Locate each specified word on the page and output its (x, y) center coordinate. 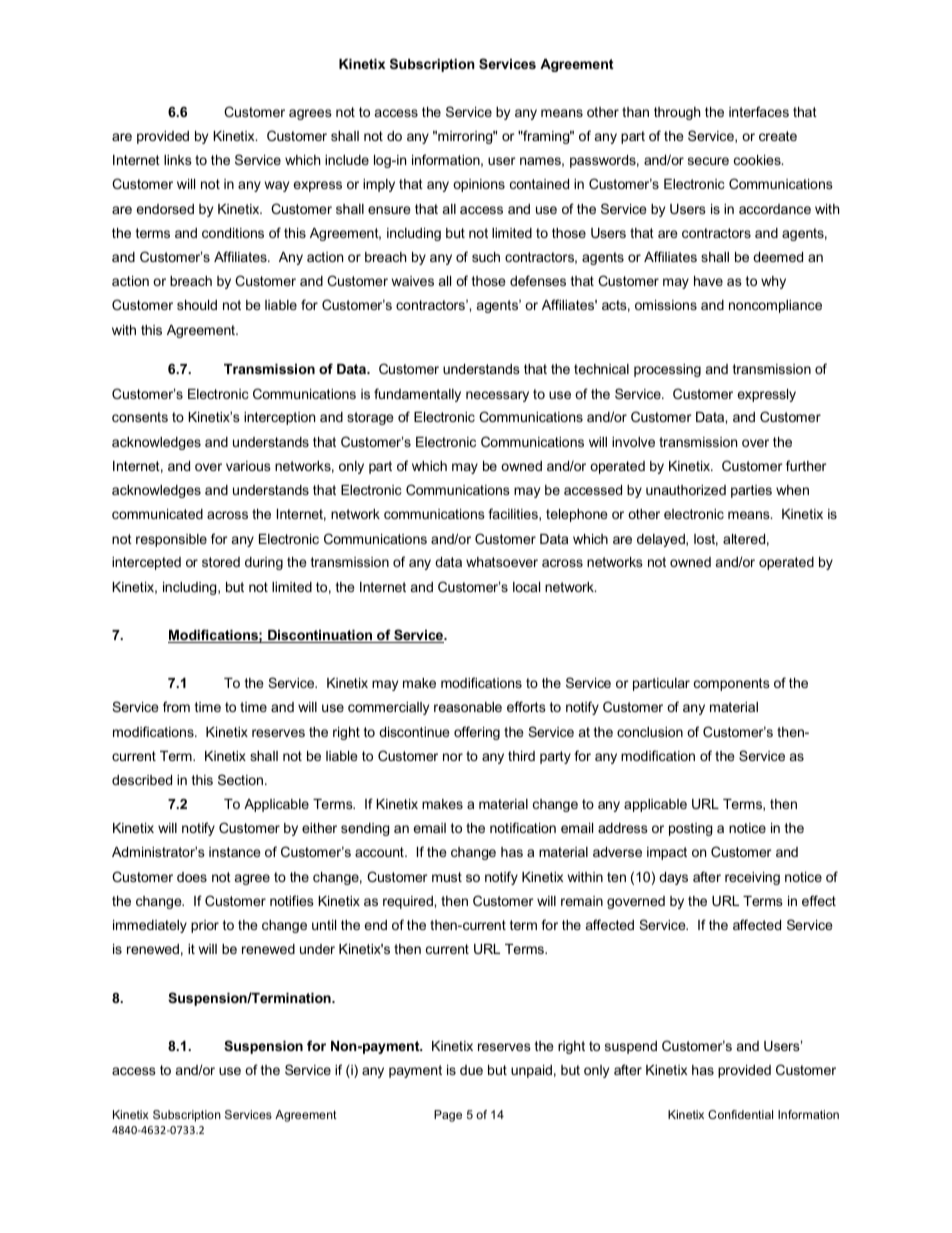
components (732, 684)
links (178, 160)
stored (221, 562)
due (471, 1070)
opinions (479, 185)
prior (205, 926)
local (526, 587)
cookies (758, 160)
